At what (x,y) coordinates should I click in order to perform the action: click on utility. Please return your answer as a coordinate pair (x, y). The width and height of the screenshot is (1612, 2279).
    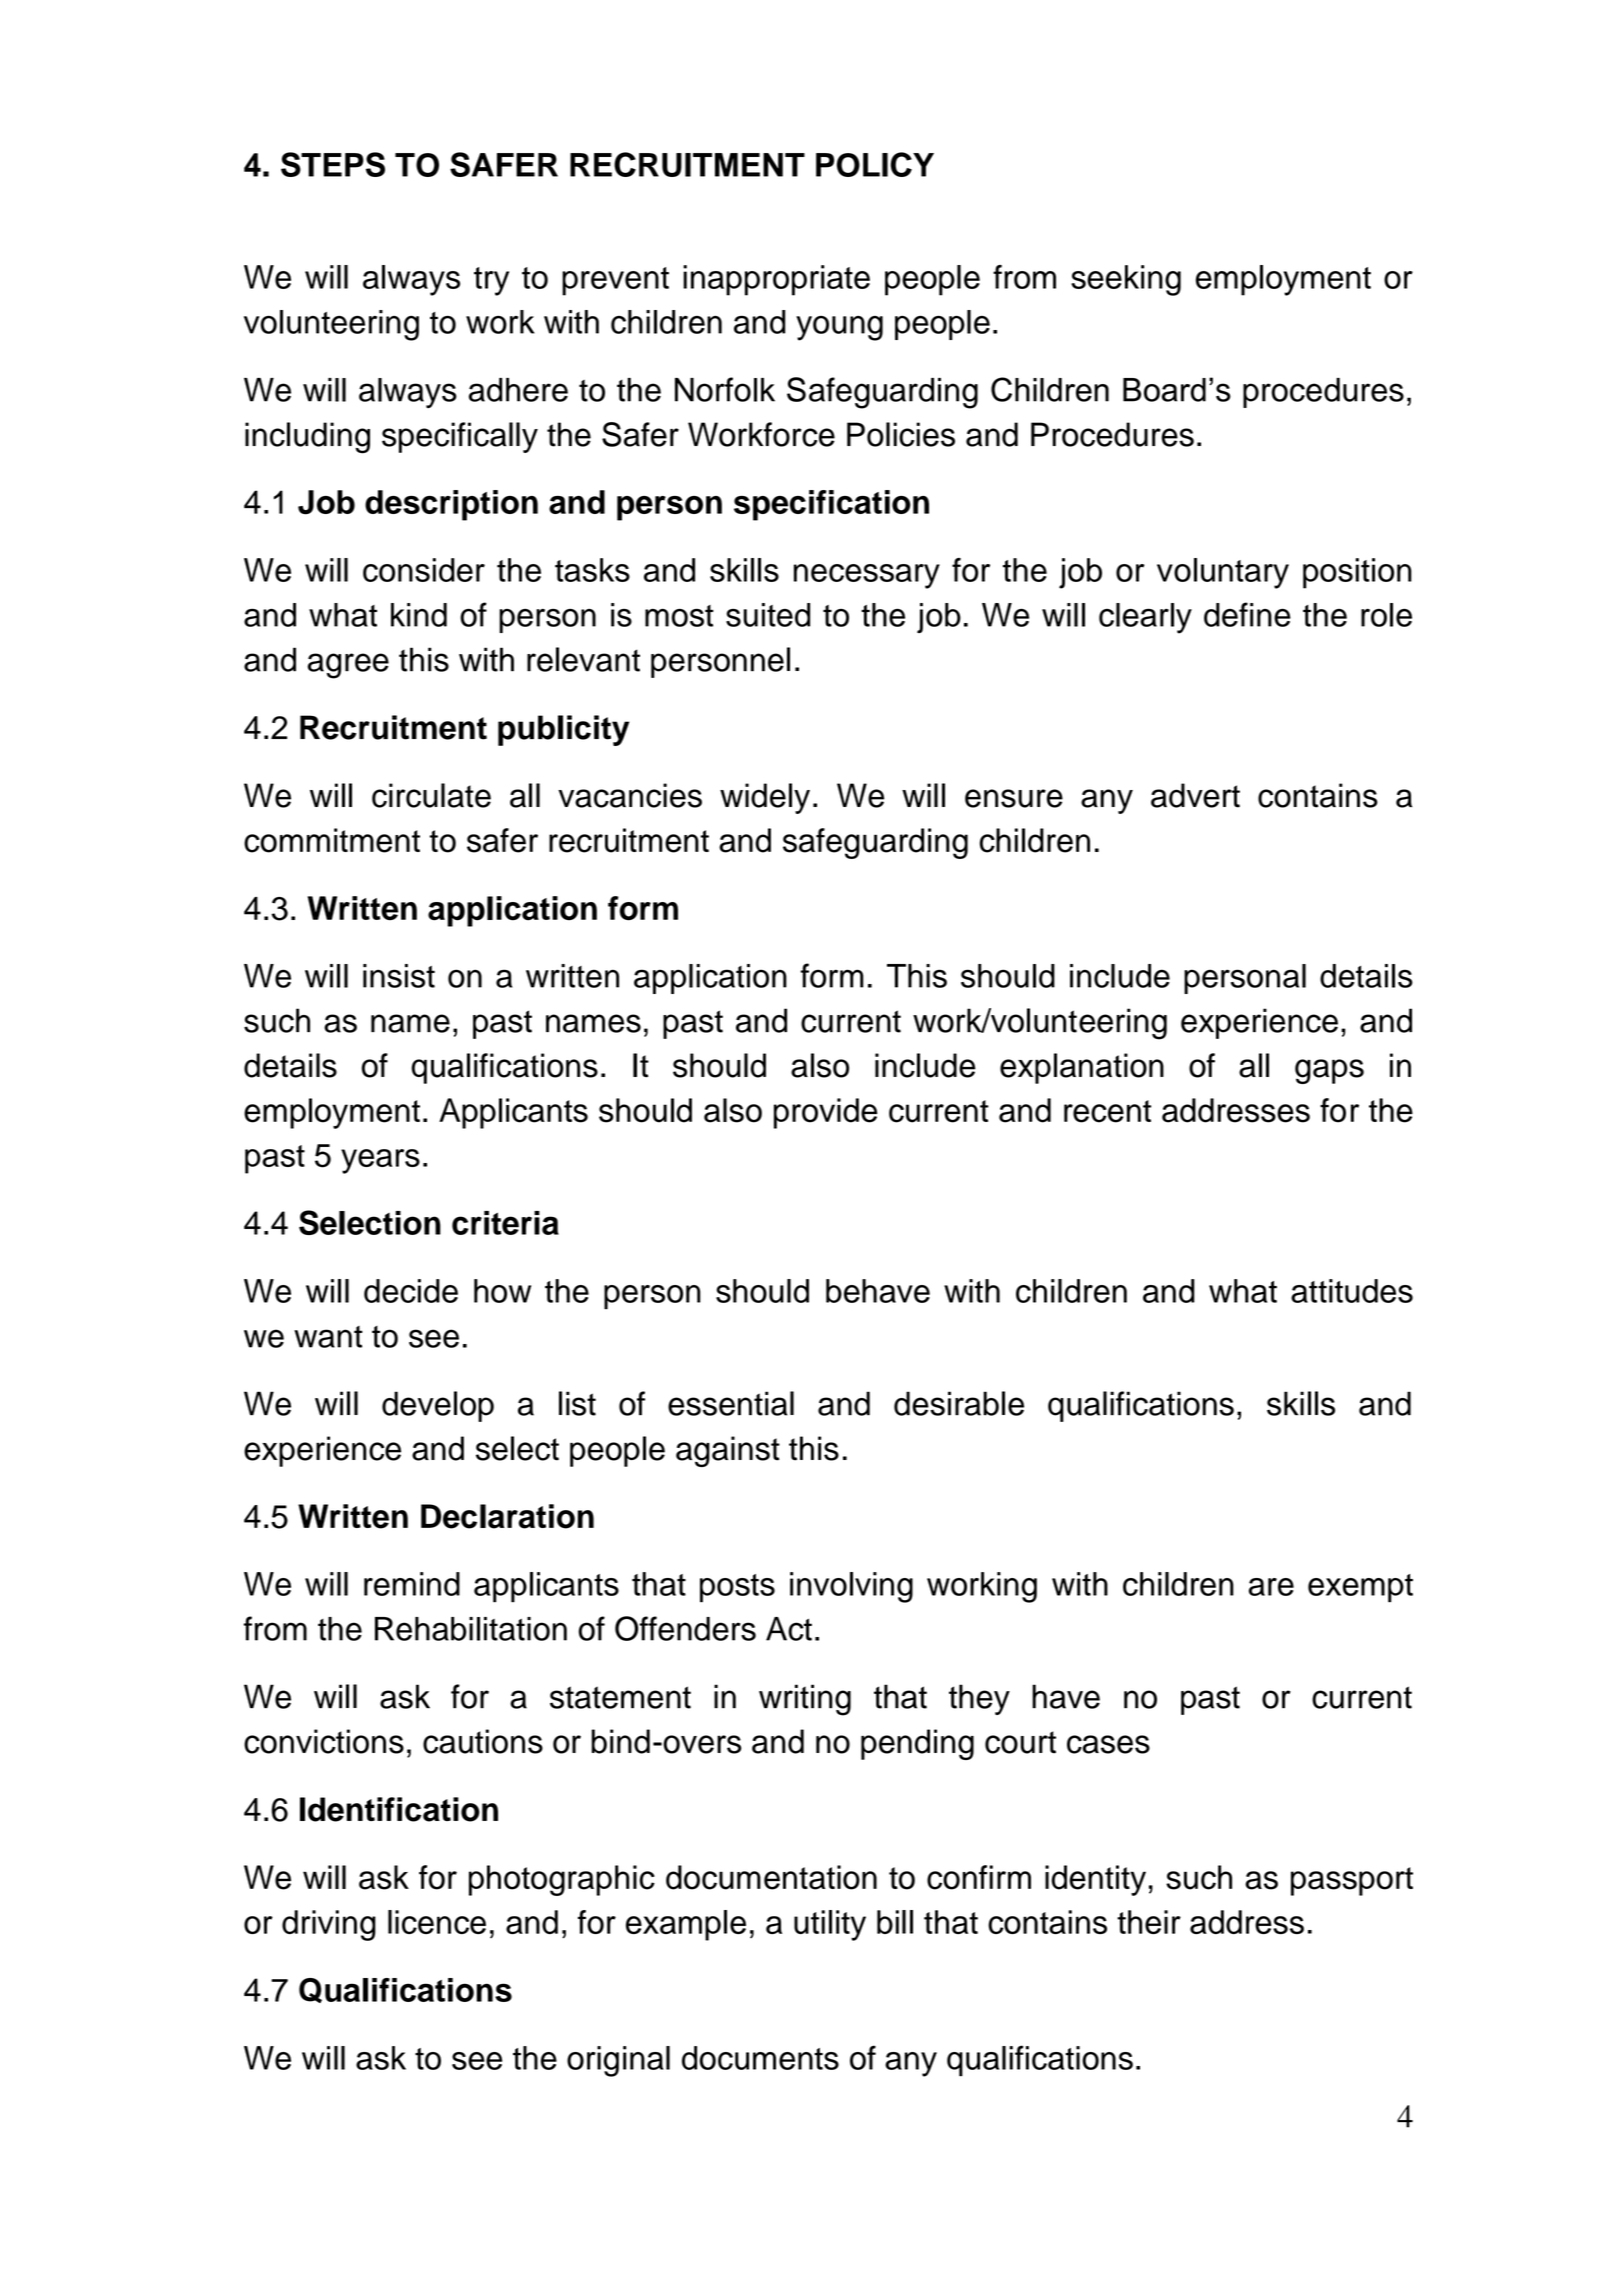
    Looking at the image, I should click on (830, 1925).
